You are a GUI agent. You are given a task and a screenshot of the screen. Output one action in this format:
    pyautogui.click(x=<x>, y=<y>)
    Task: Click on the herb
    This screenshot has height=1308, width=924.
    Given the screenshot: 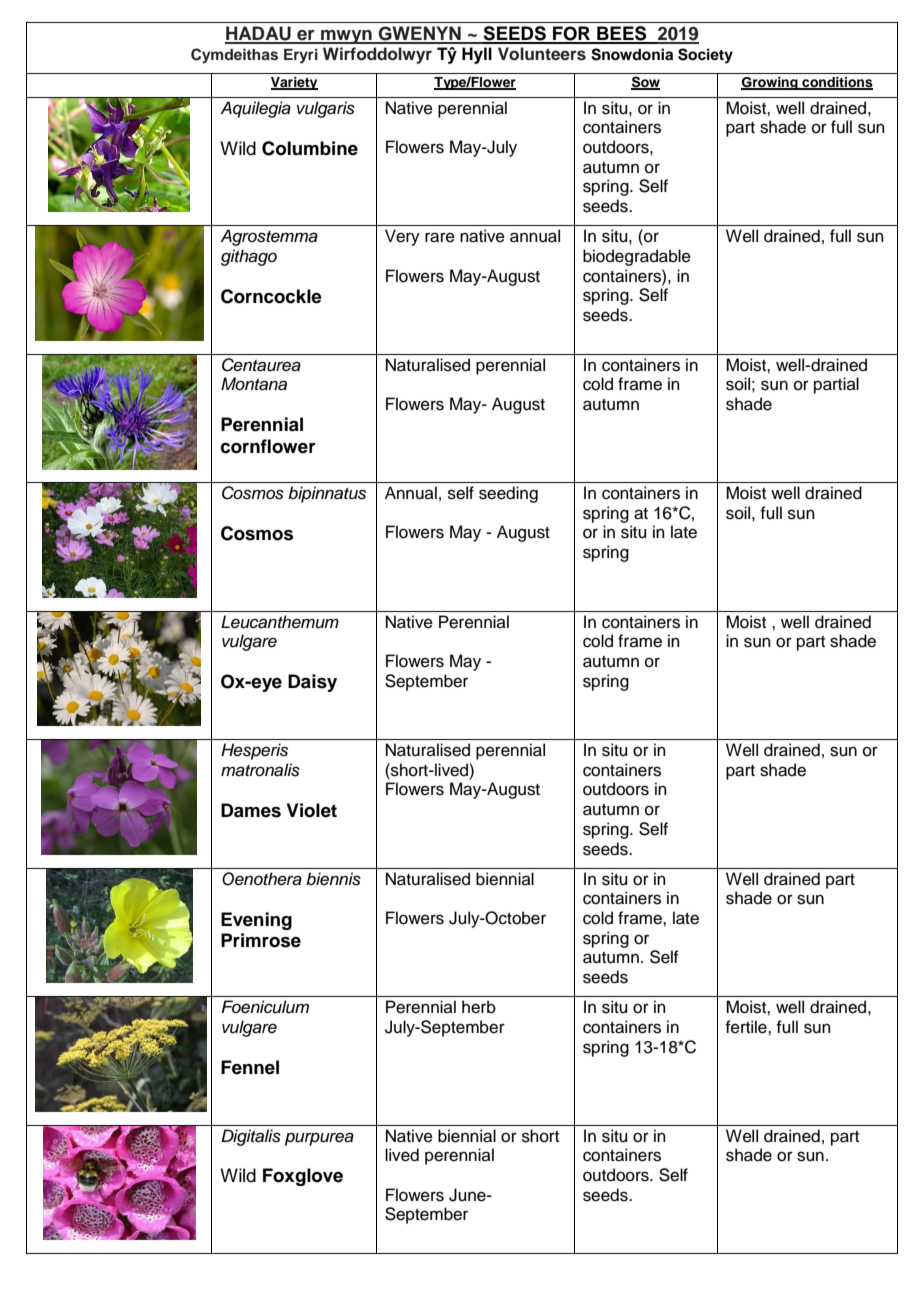 What is the action you would take?
    pyautogui.click(x=479, y=1007)
